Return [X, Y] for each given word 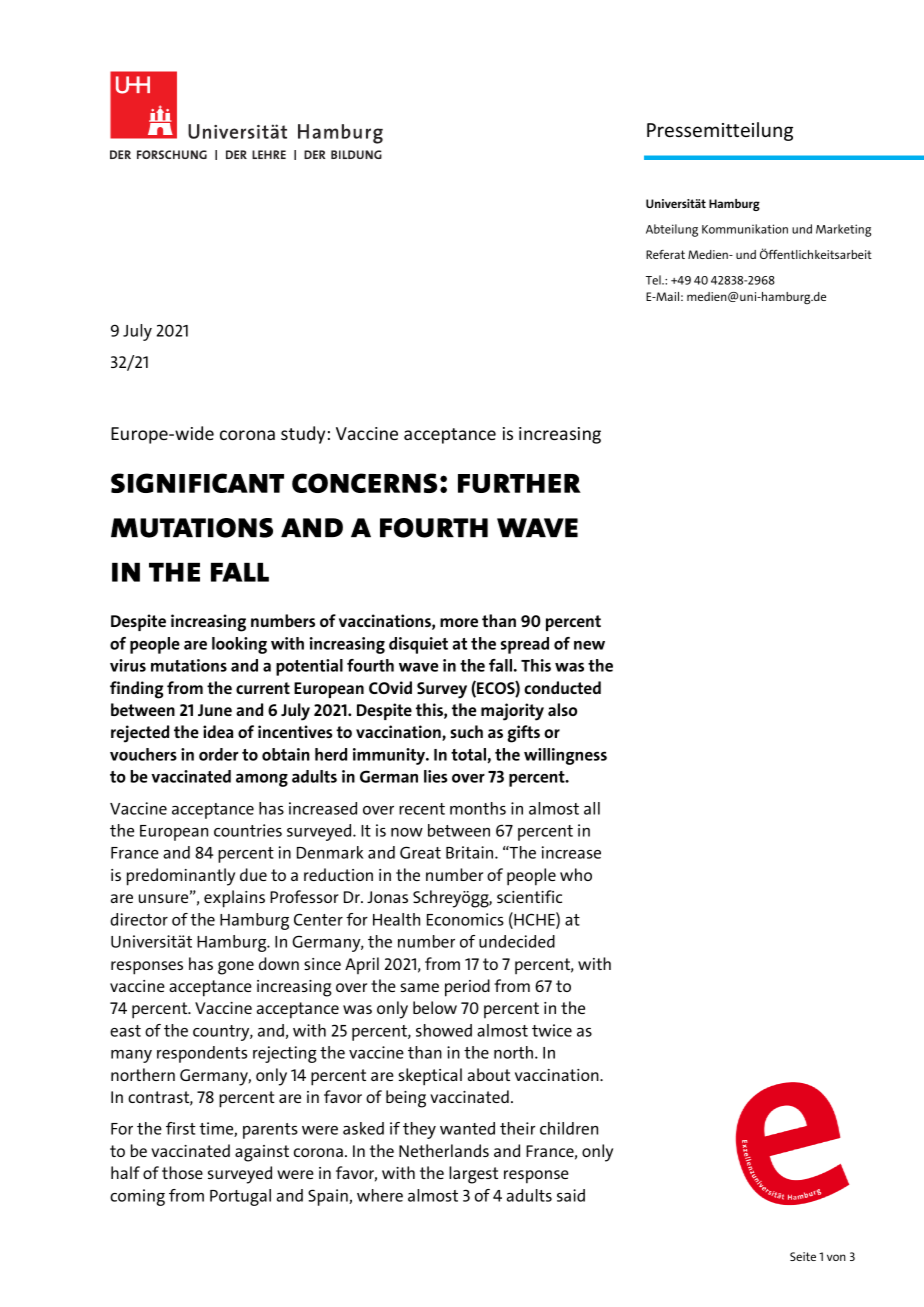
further [519, 483]
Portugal [240, 1197]
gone [236, 968]
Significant [197, 483]
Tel [654, 280]
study [303, 435]
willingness [565, 756]
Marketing [843, 230]
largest [473, 1175]
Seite [803, 1256]
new [589, 645]
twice [552, 1030]
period [467, 988]
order [218, 754]
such [466, 731]
